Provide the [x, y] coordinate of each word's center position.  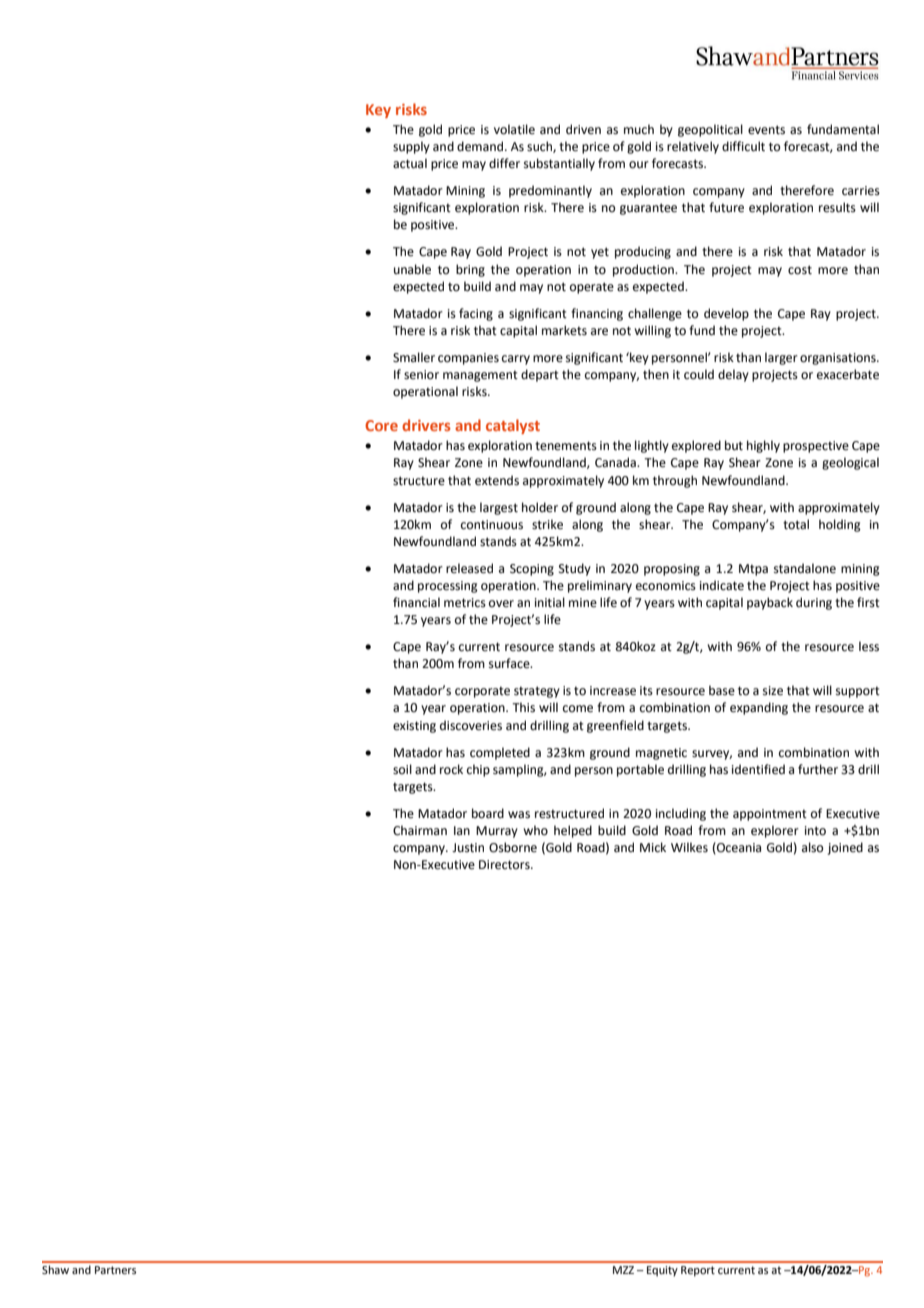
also [812, 847]
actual [410, 163]
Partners [115, 1270]
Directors [505, 865]
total [796, 524]
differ [504, 163]
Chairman [420, 830]
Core [381, 425]
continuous [492, 525]
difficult [743, 146]
